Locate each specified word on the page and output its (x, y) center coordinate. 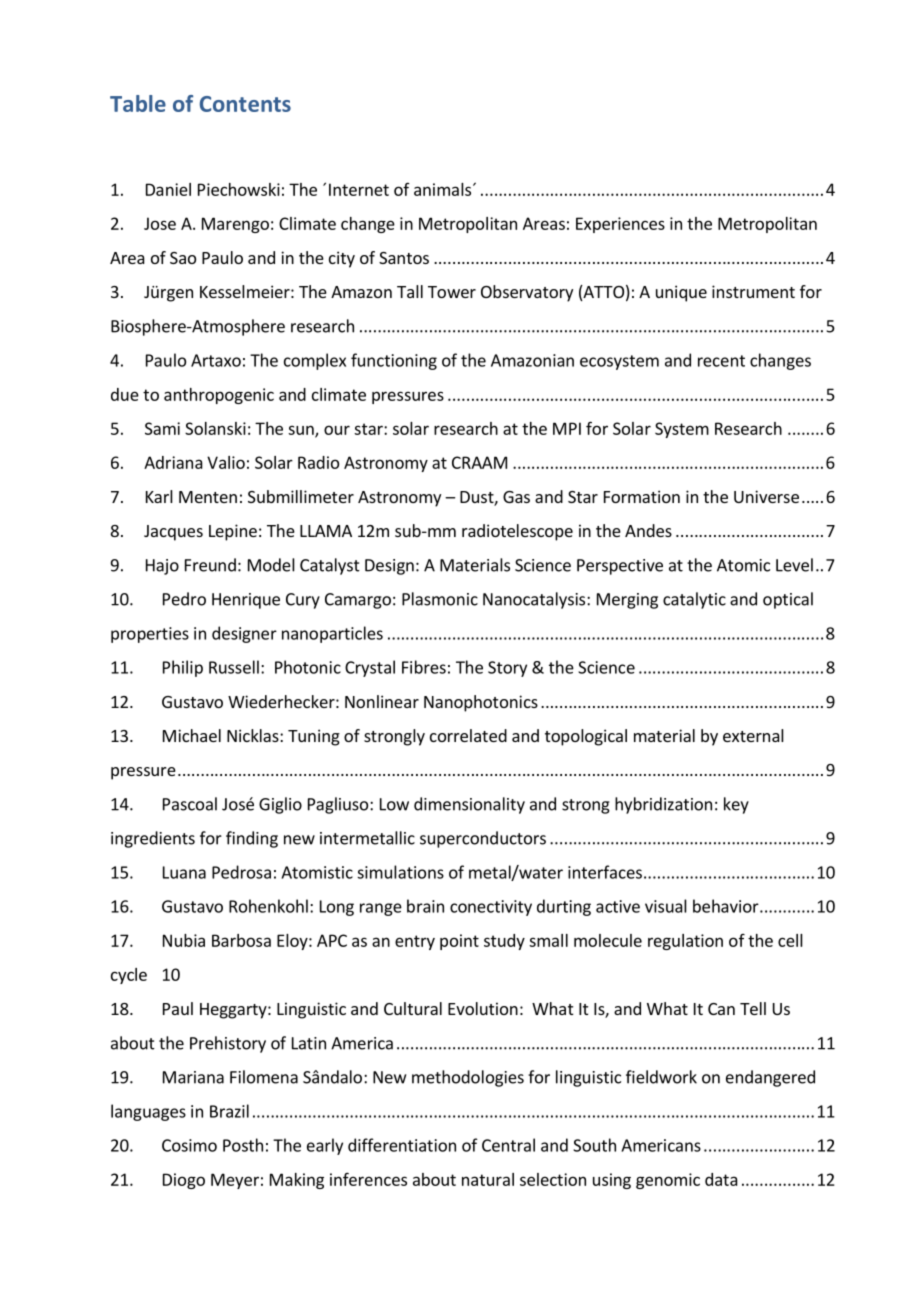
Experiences (620, 225)
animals (442, 189)
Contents (245, 104)
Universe (766, 496)
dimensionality (469, 805)
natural (488, 1179)
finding (252, 839)
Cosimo (189, 1145)
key (736, 805)
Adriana (173, 462)
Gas (516, 497)
